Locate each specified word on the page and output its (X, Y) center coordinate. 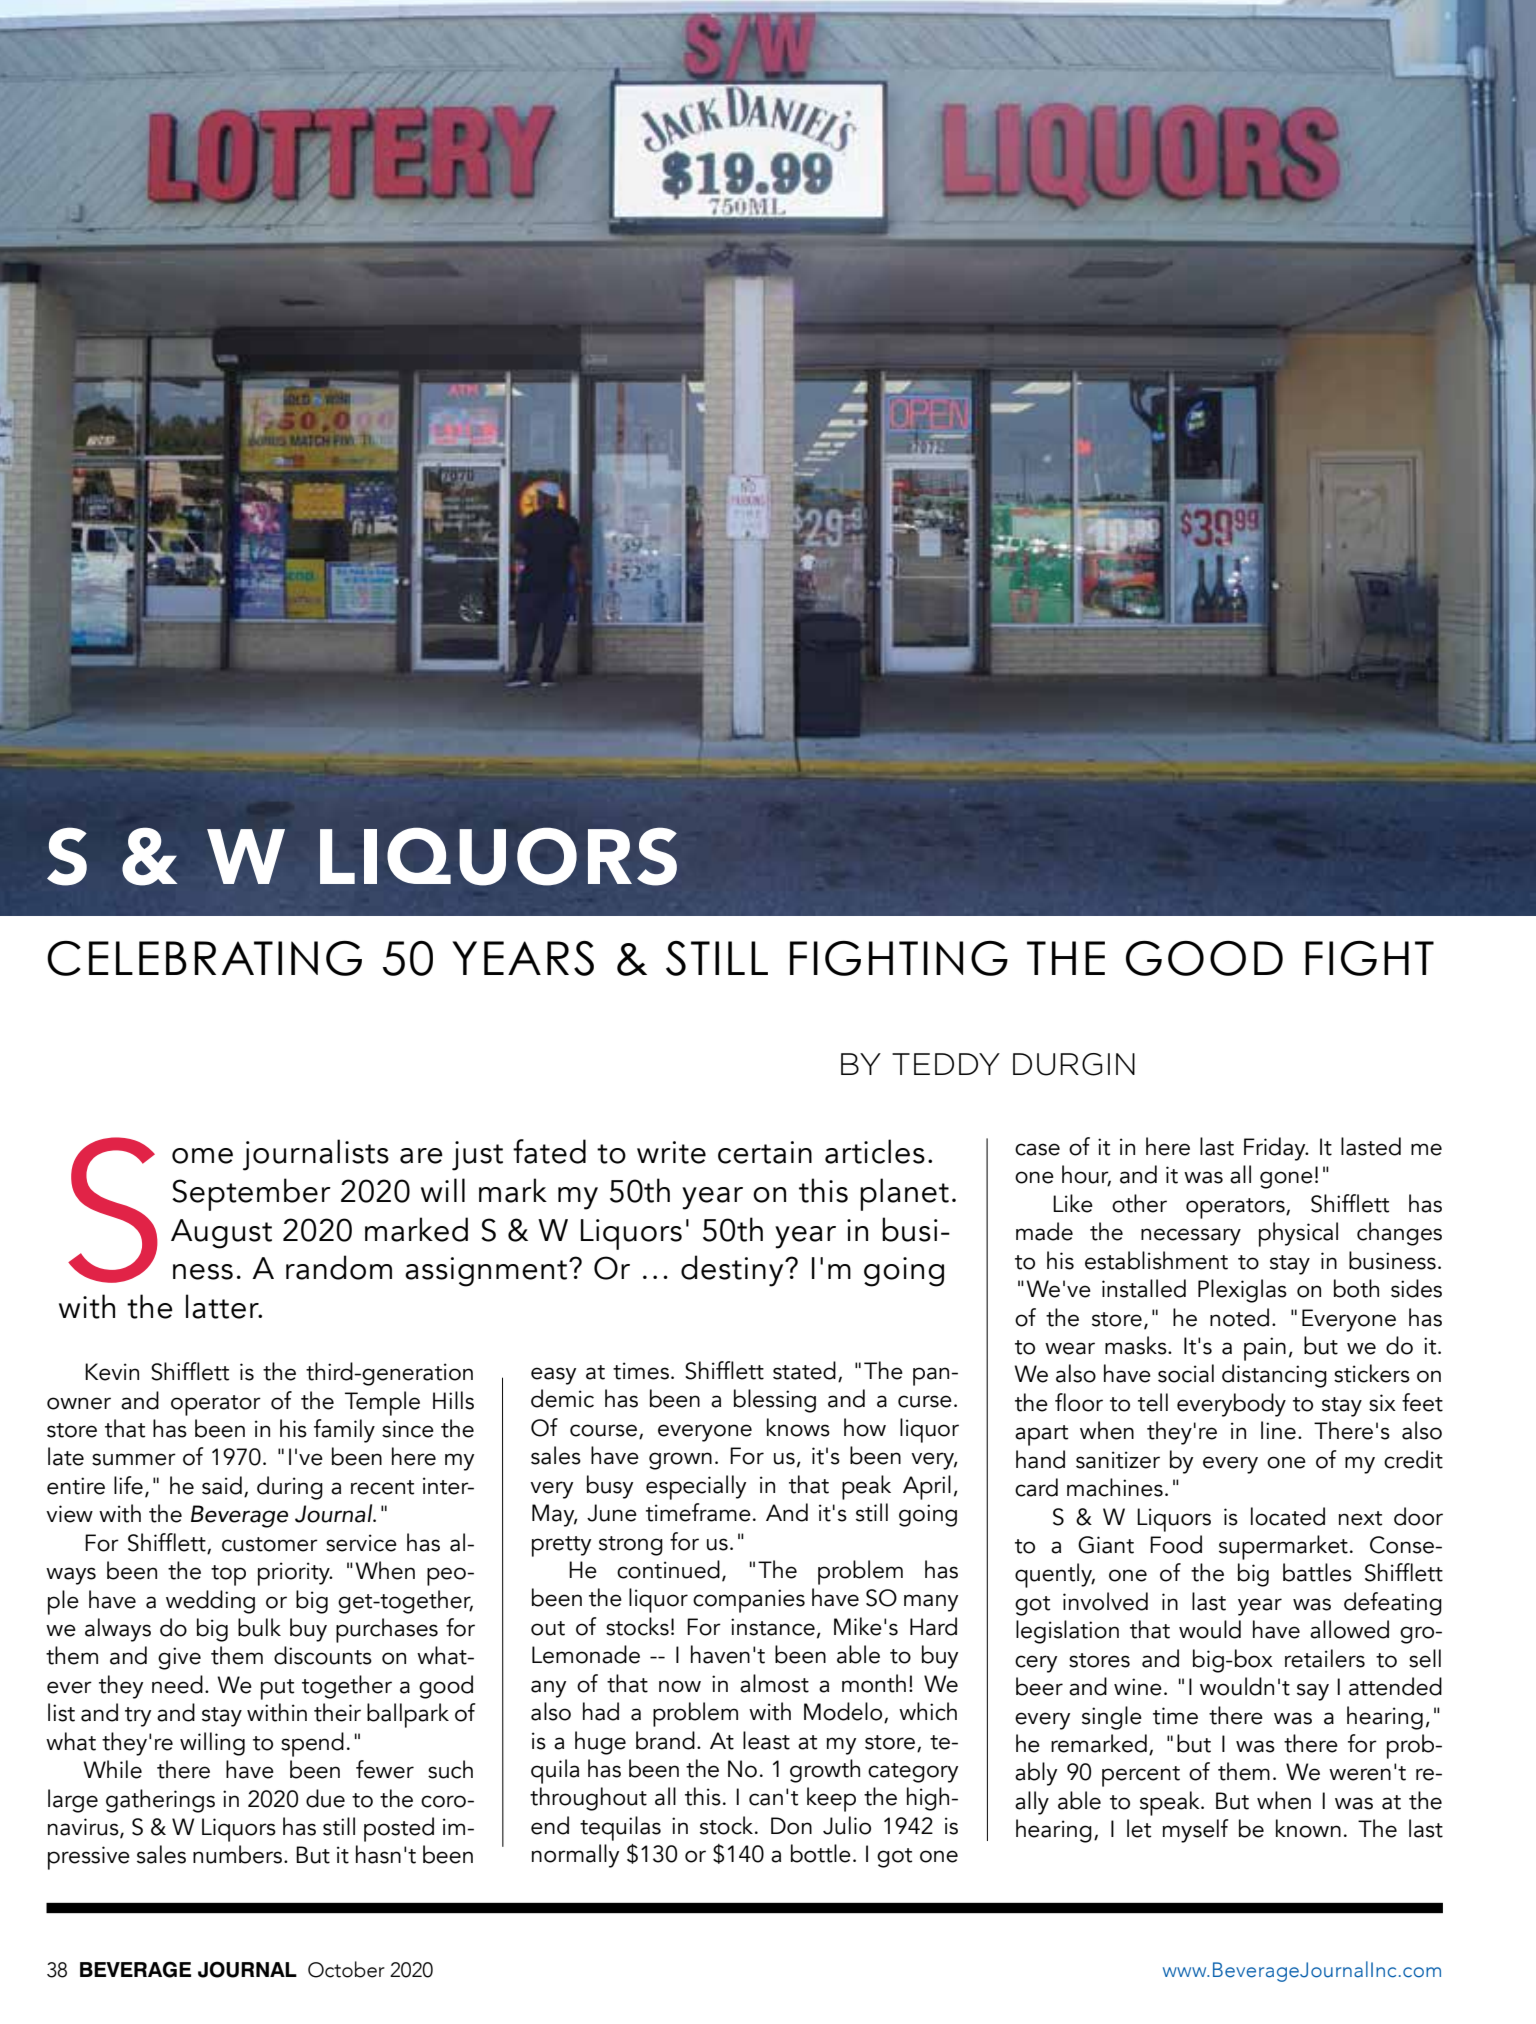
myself (1196, 1831)
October (346, 1969)
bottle (821, 1853)
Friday (1276, 1149)
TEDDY (946, 1064)
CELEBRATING (204, 958)
